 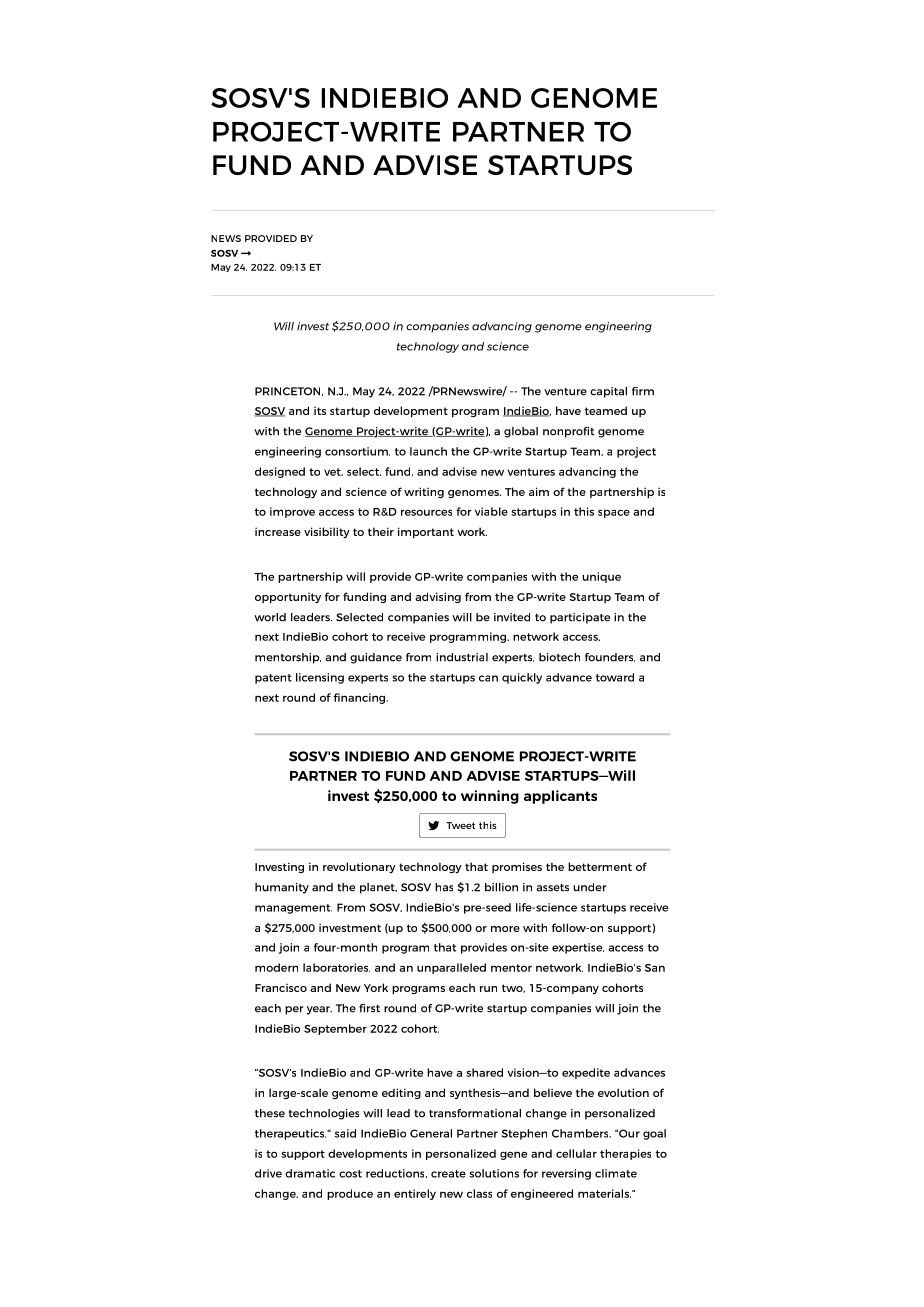 I want to click on launch, so click(x=428, y=451).
